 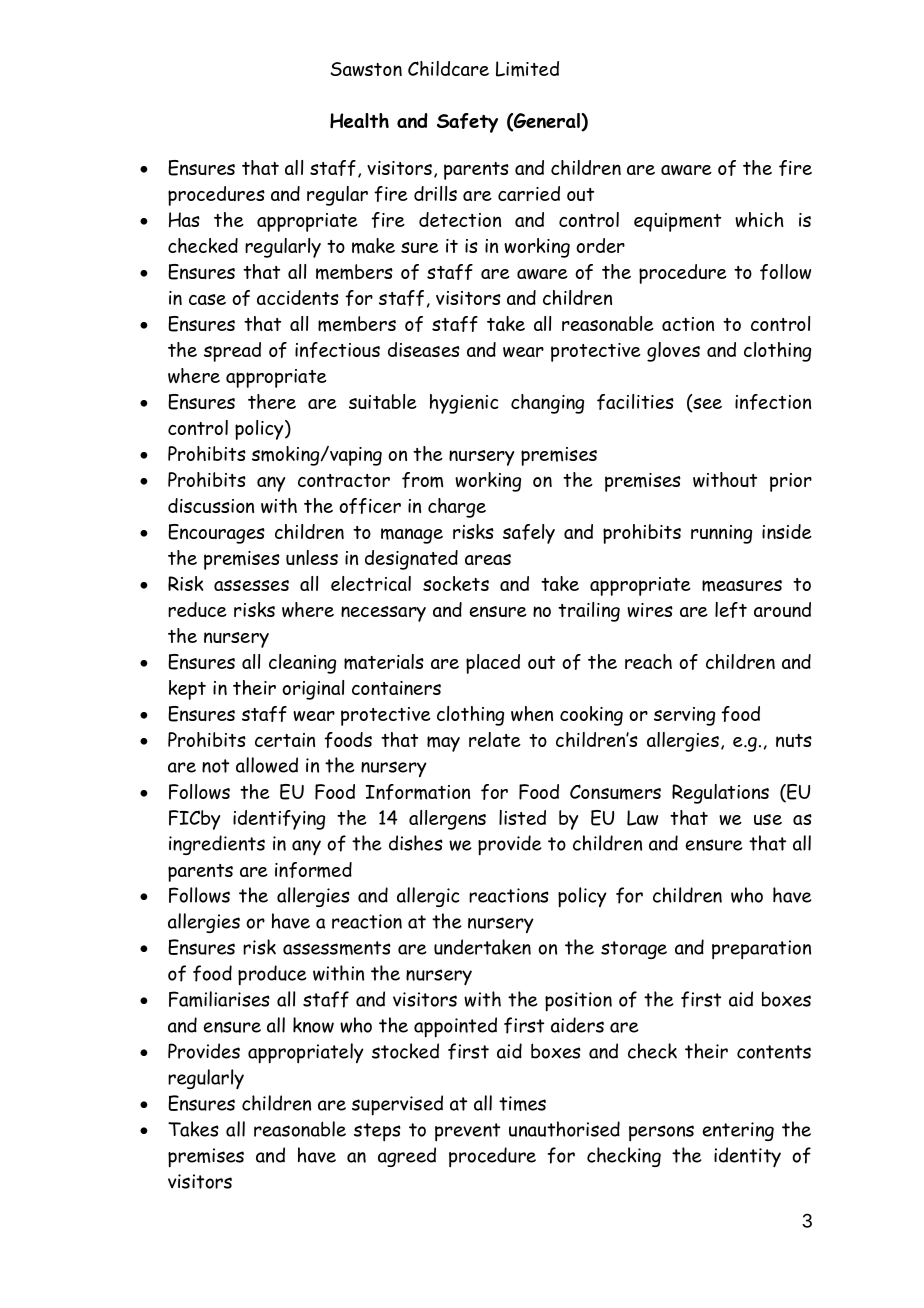 I want to click on ingredients, so click(x=217, y=845).
